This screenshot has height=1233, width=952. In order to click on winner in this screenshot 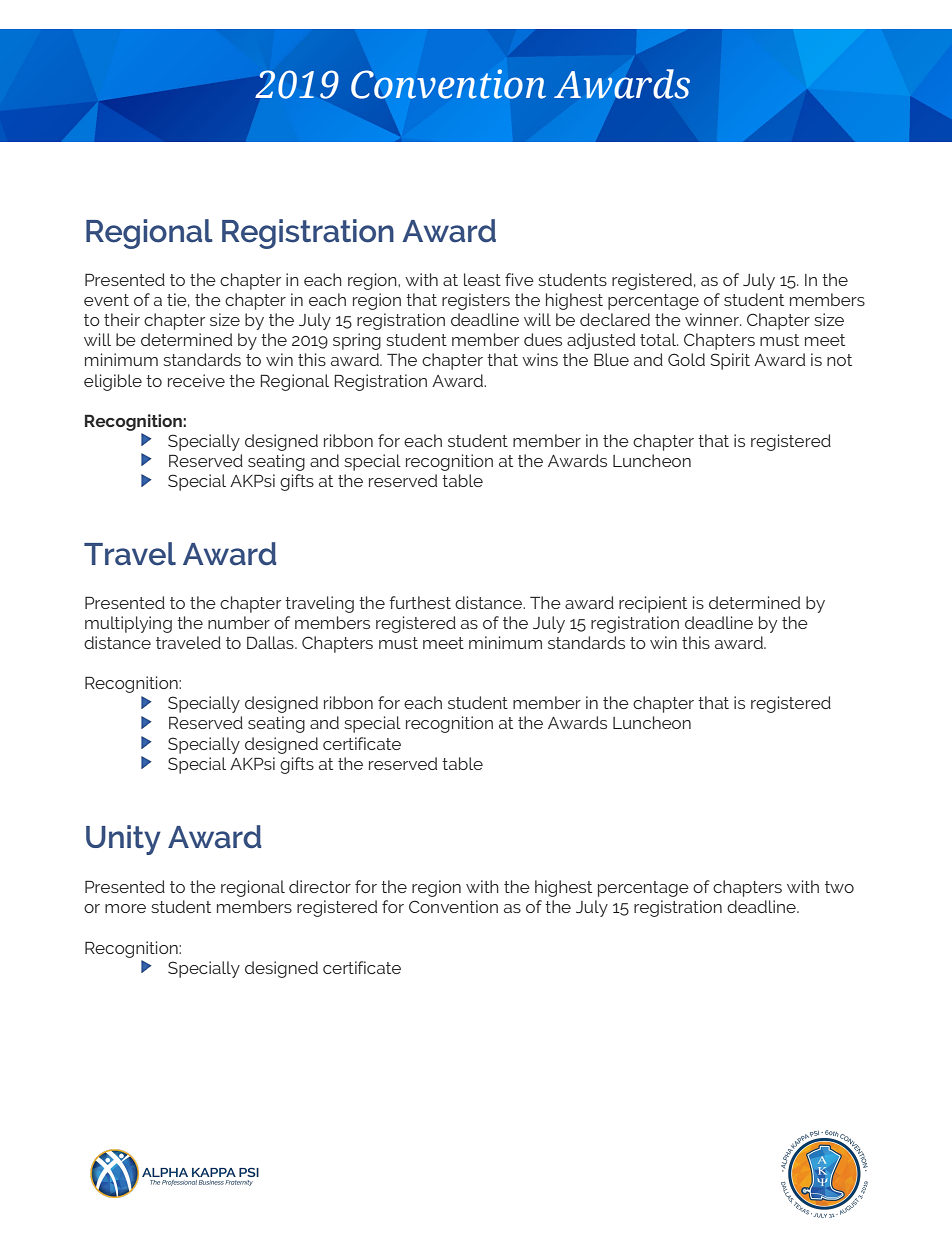, I will do `click(713, 319)`.
